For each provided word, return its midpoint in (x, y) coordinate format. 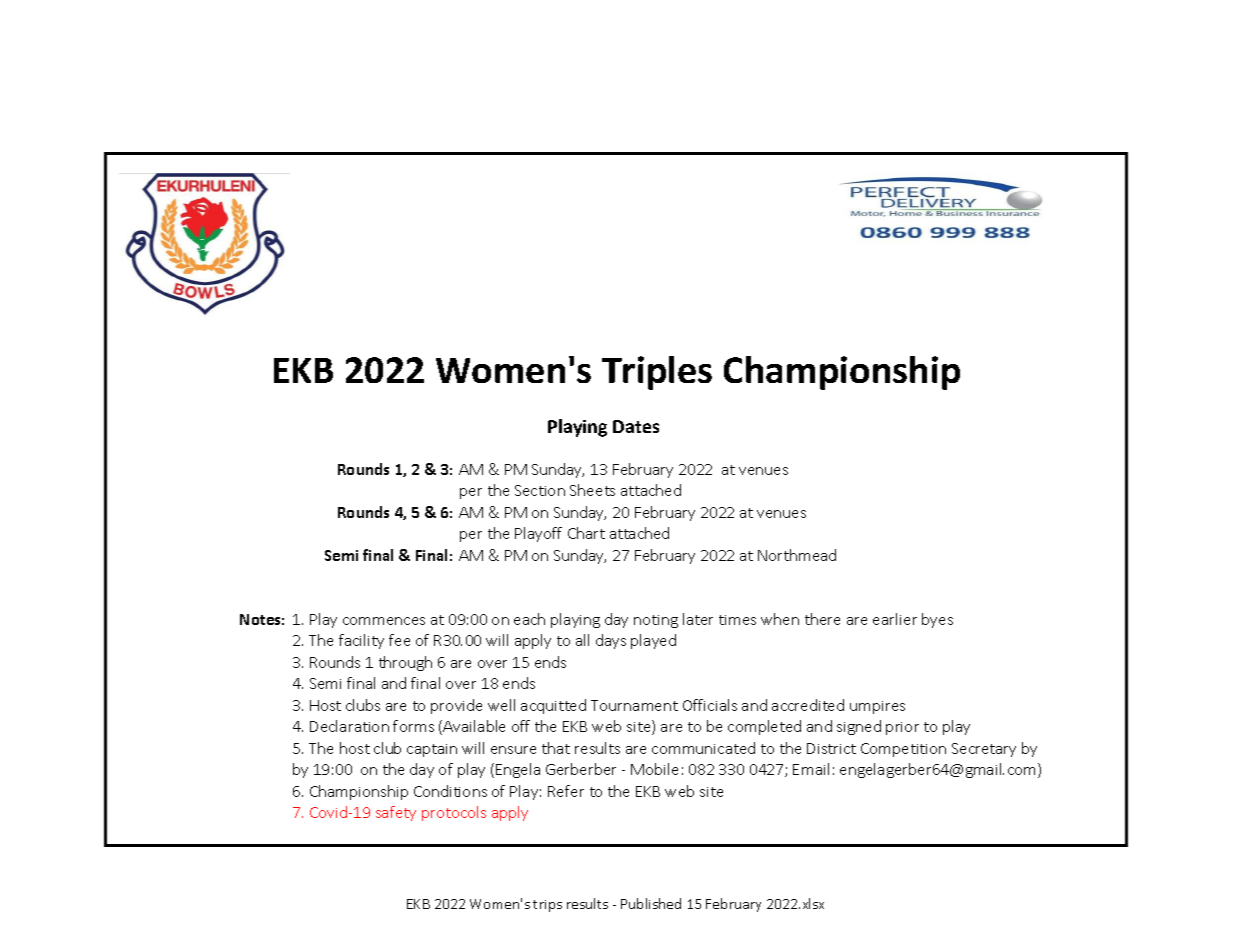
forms (413, 726)
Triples (657, 373)
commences (384, 621)
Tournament (634, 705)
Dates (636, 426)
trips (547, 906)
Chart (586, 533)
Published (651, 903)
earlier (895, 619)
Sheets (592, 490)
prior (902, 728)
